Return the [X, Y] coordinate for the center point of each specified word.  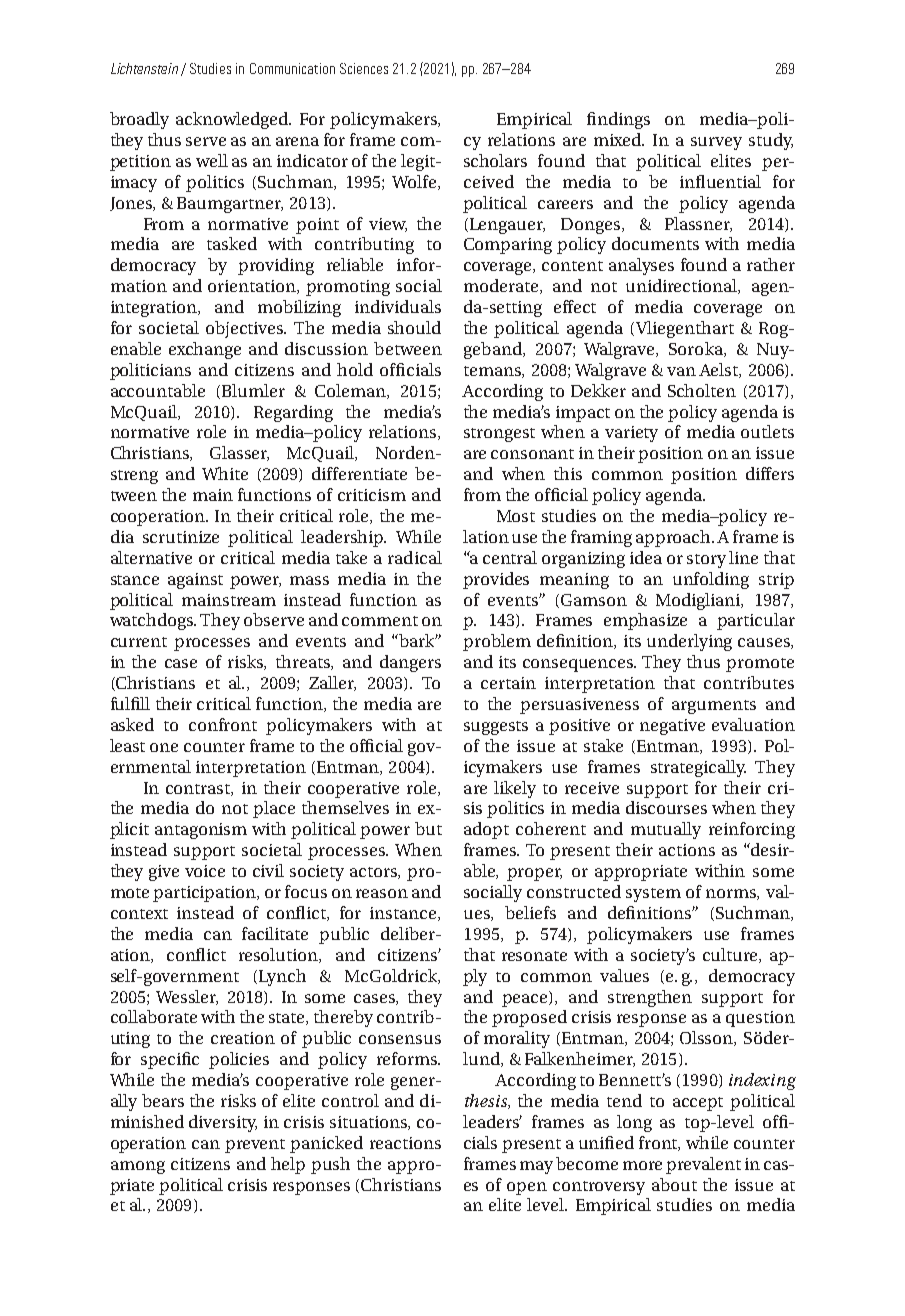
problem [497, 642]
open [527, 1188]
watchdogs [153, 621]
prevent [255, 1146]
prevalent [703, 1165]
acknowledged [233, 120]
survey [716, 143]
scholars [495, 160]
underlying [689, 642]
